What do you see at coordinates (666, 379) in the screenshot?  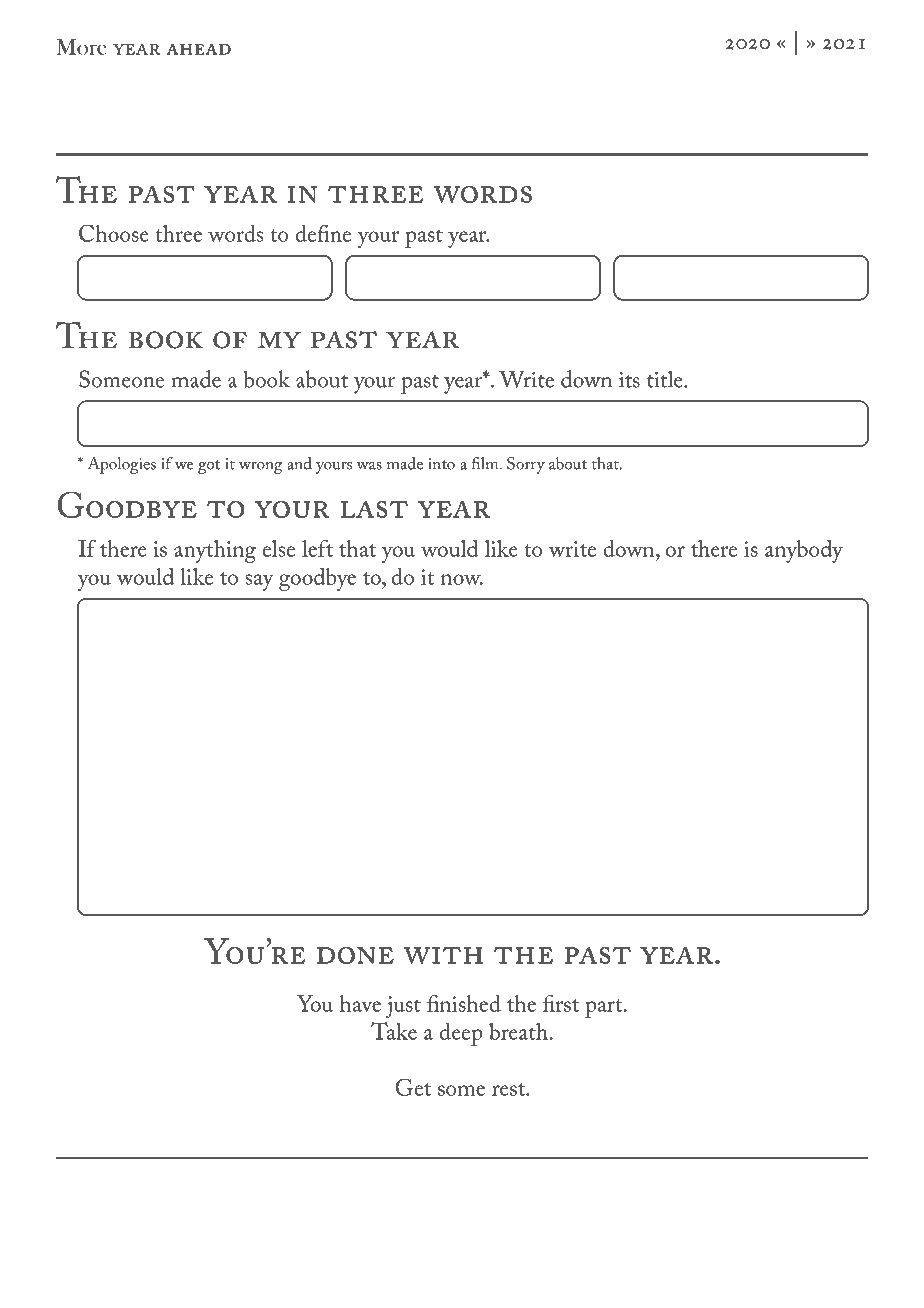 I see `title` at bounding box center [666, 379].
